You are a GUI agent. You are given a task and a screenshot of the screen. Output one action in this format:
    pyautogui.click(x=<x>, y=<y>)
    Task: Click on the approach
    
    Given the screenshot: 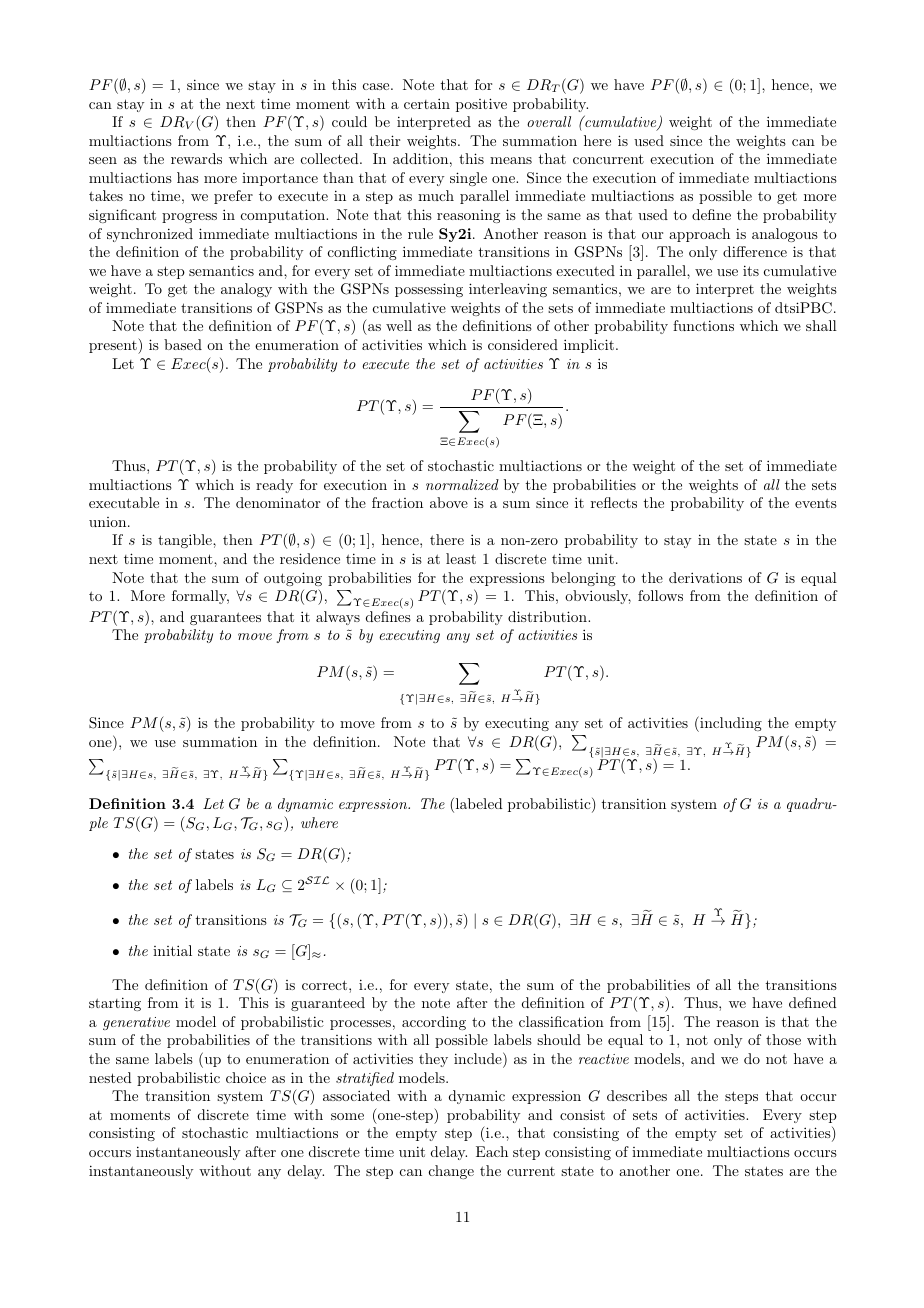 What is the action you would take?
    pyautogui.click(x=699, y=235)
